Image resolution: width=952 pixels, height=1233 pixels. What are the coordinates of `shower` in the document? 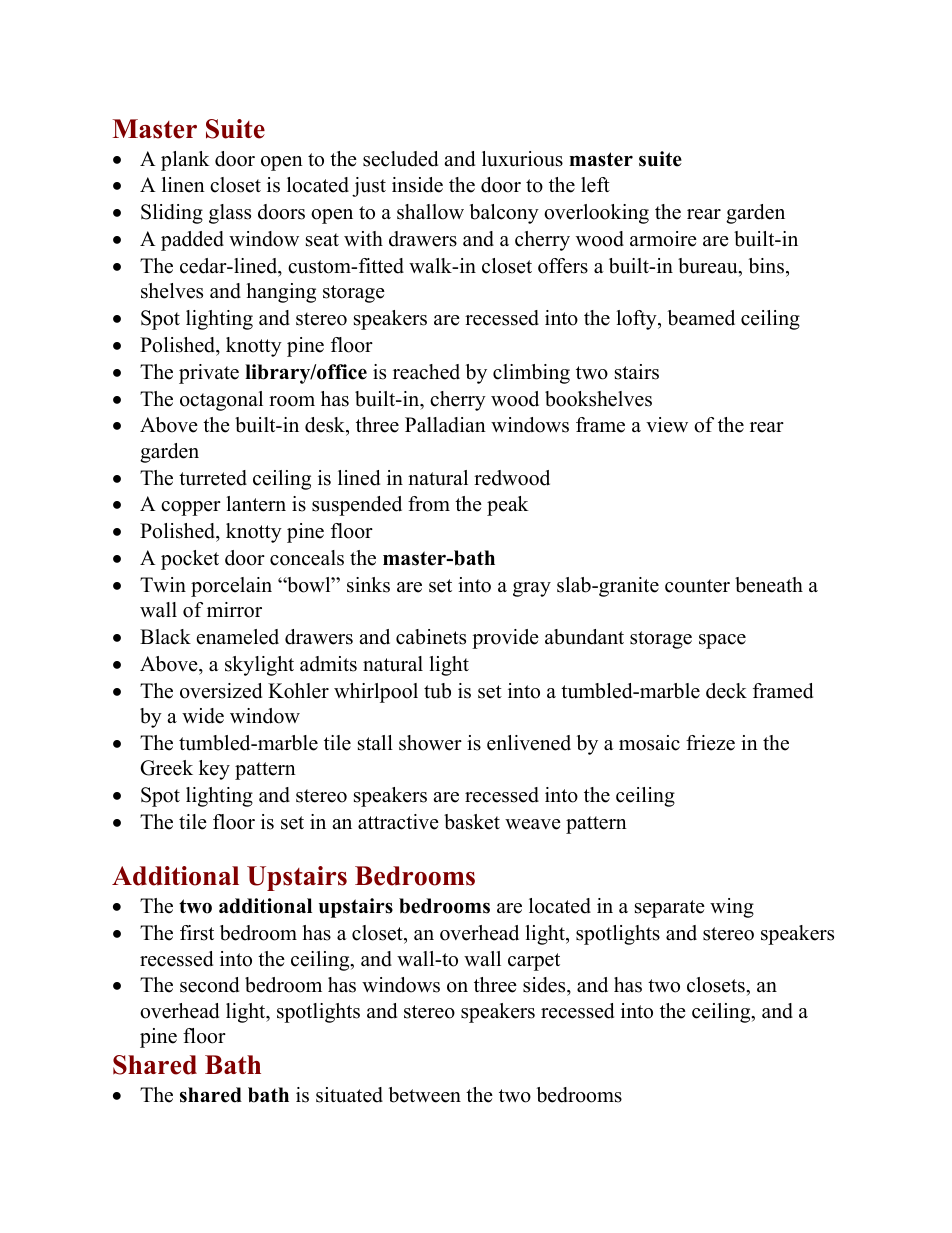 It's located at (430, 743).
